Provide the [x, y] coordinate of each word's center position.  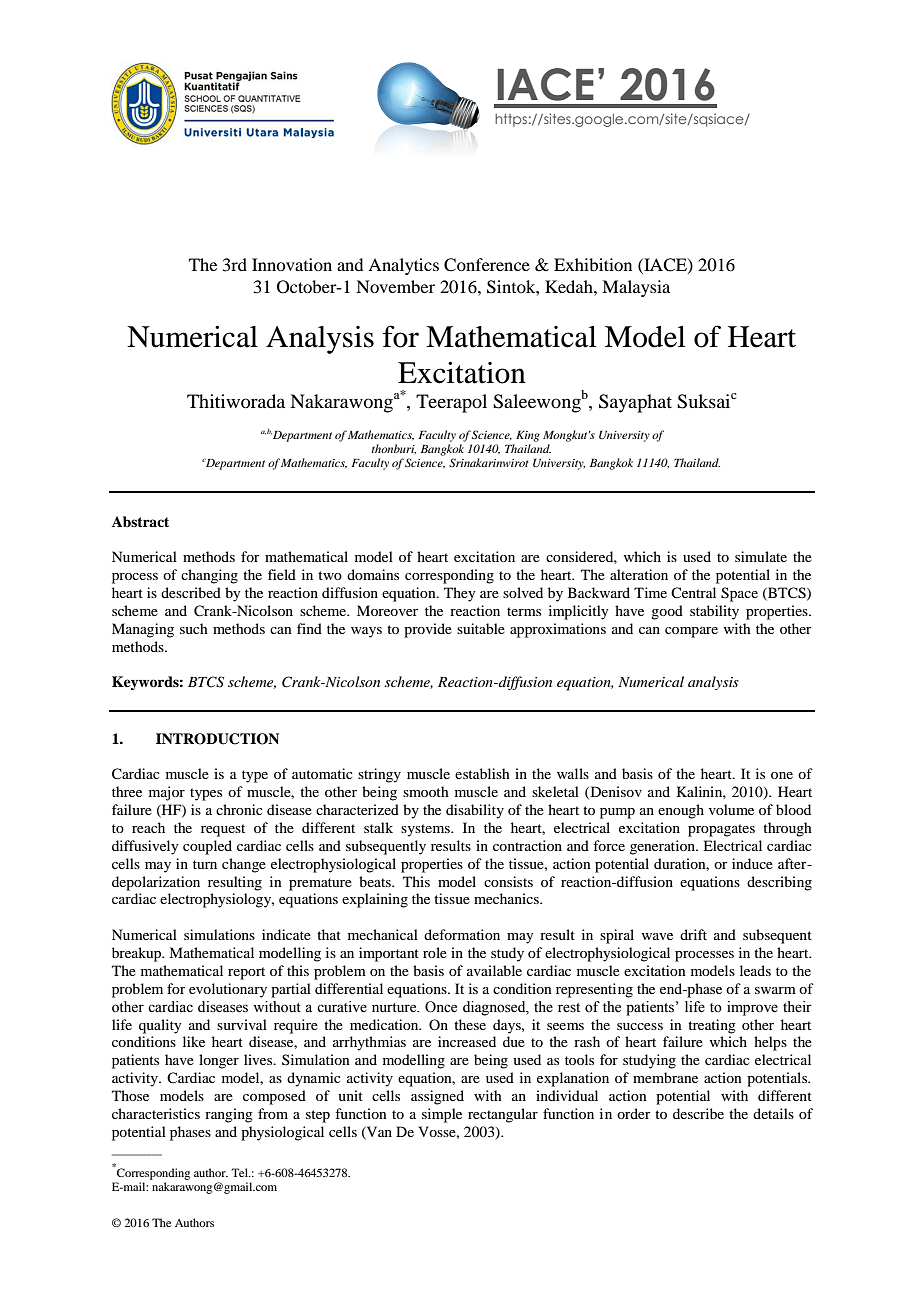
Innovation [292, 264]
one [782, 775]
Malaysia [636, 288]
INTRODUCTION [217, 739]
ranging [229, 1115]
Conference [487, 265]
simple [442, 1115]
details [773, 1113]
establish [482, 773]
